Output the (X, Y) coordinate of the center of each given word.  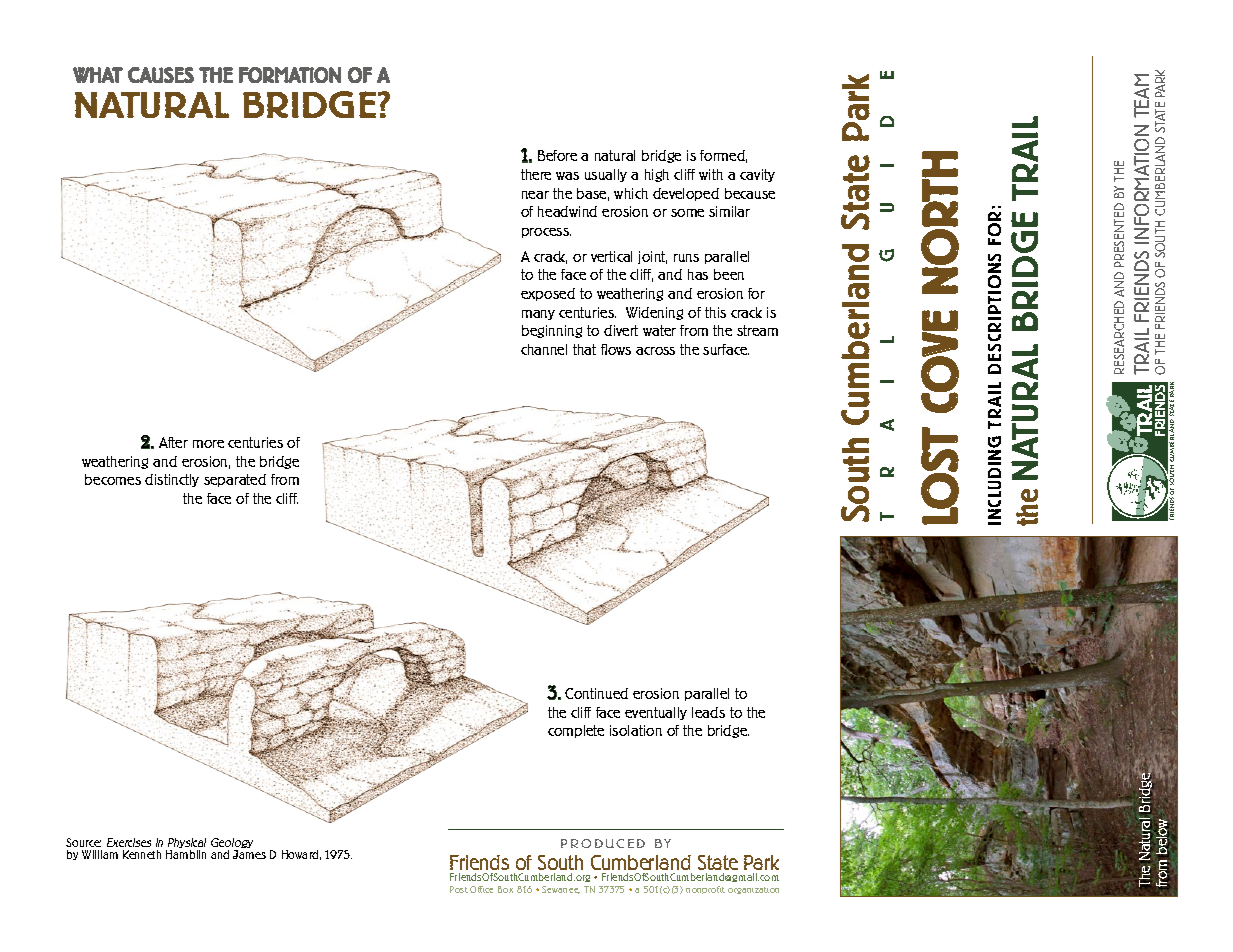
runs (686, 258)
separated (235, 480)
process (546, 233)
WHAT (98, 75)
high (657, 175)
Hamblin (186, 854)
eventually (656, 713)
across (655, 351)
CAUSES (161, 75)
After (173, 442)
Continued (596, 693)
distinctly (172, 480)
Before (557, 155)
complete (576, 731)
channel (544, 349)
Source (83, 842)
